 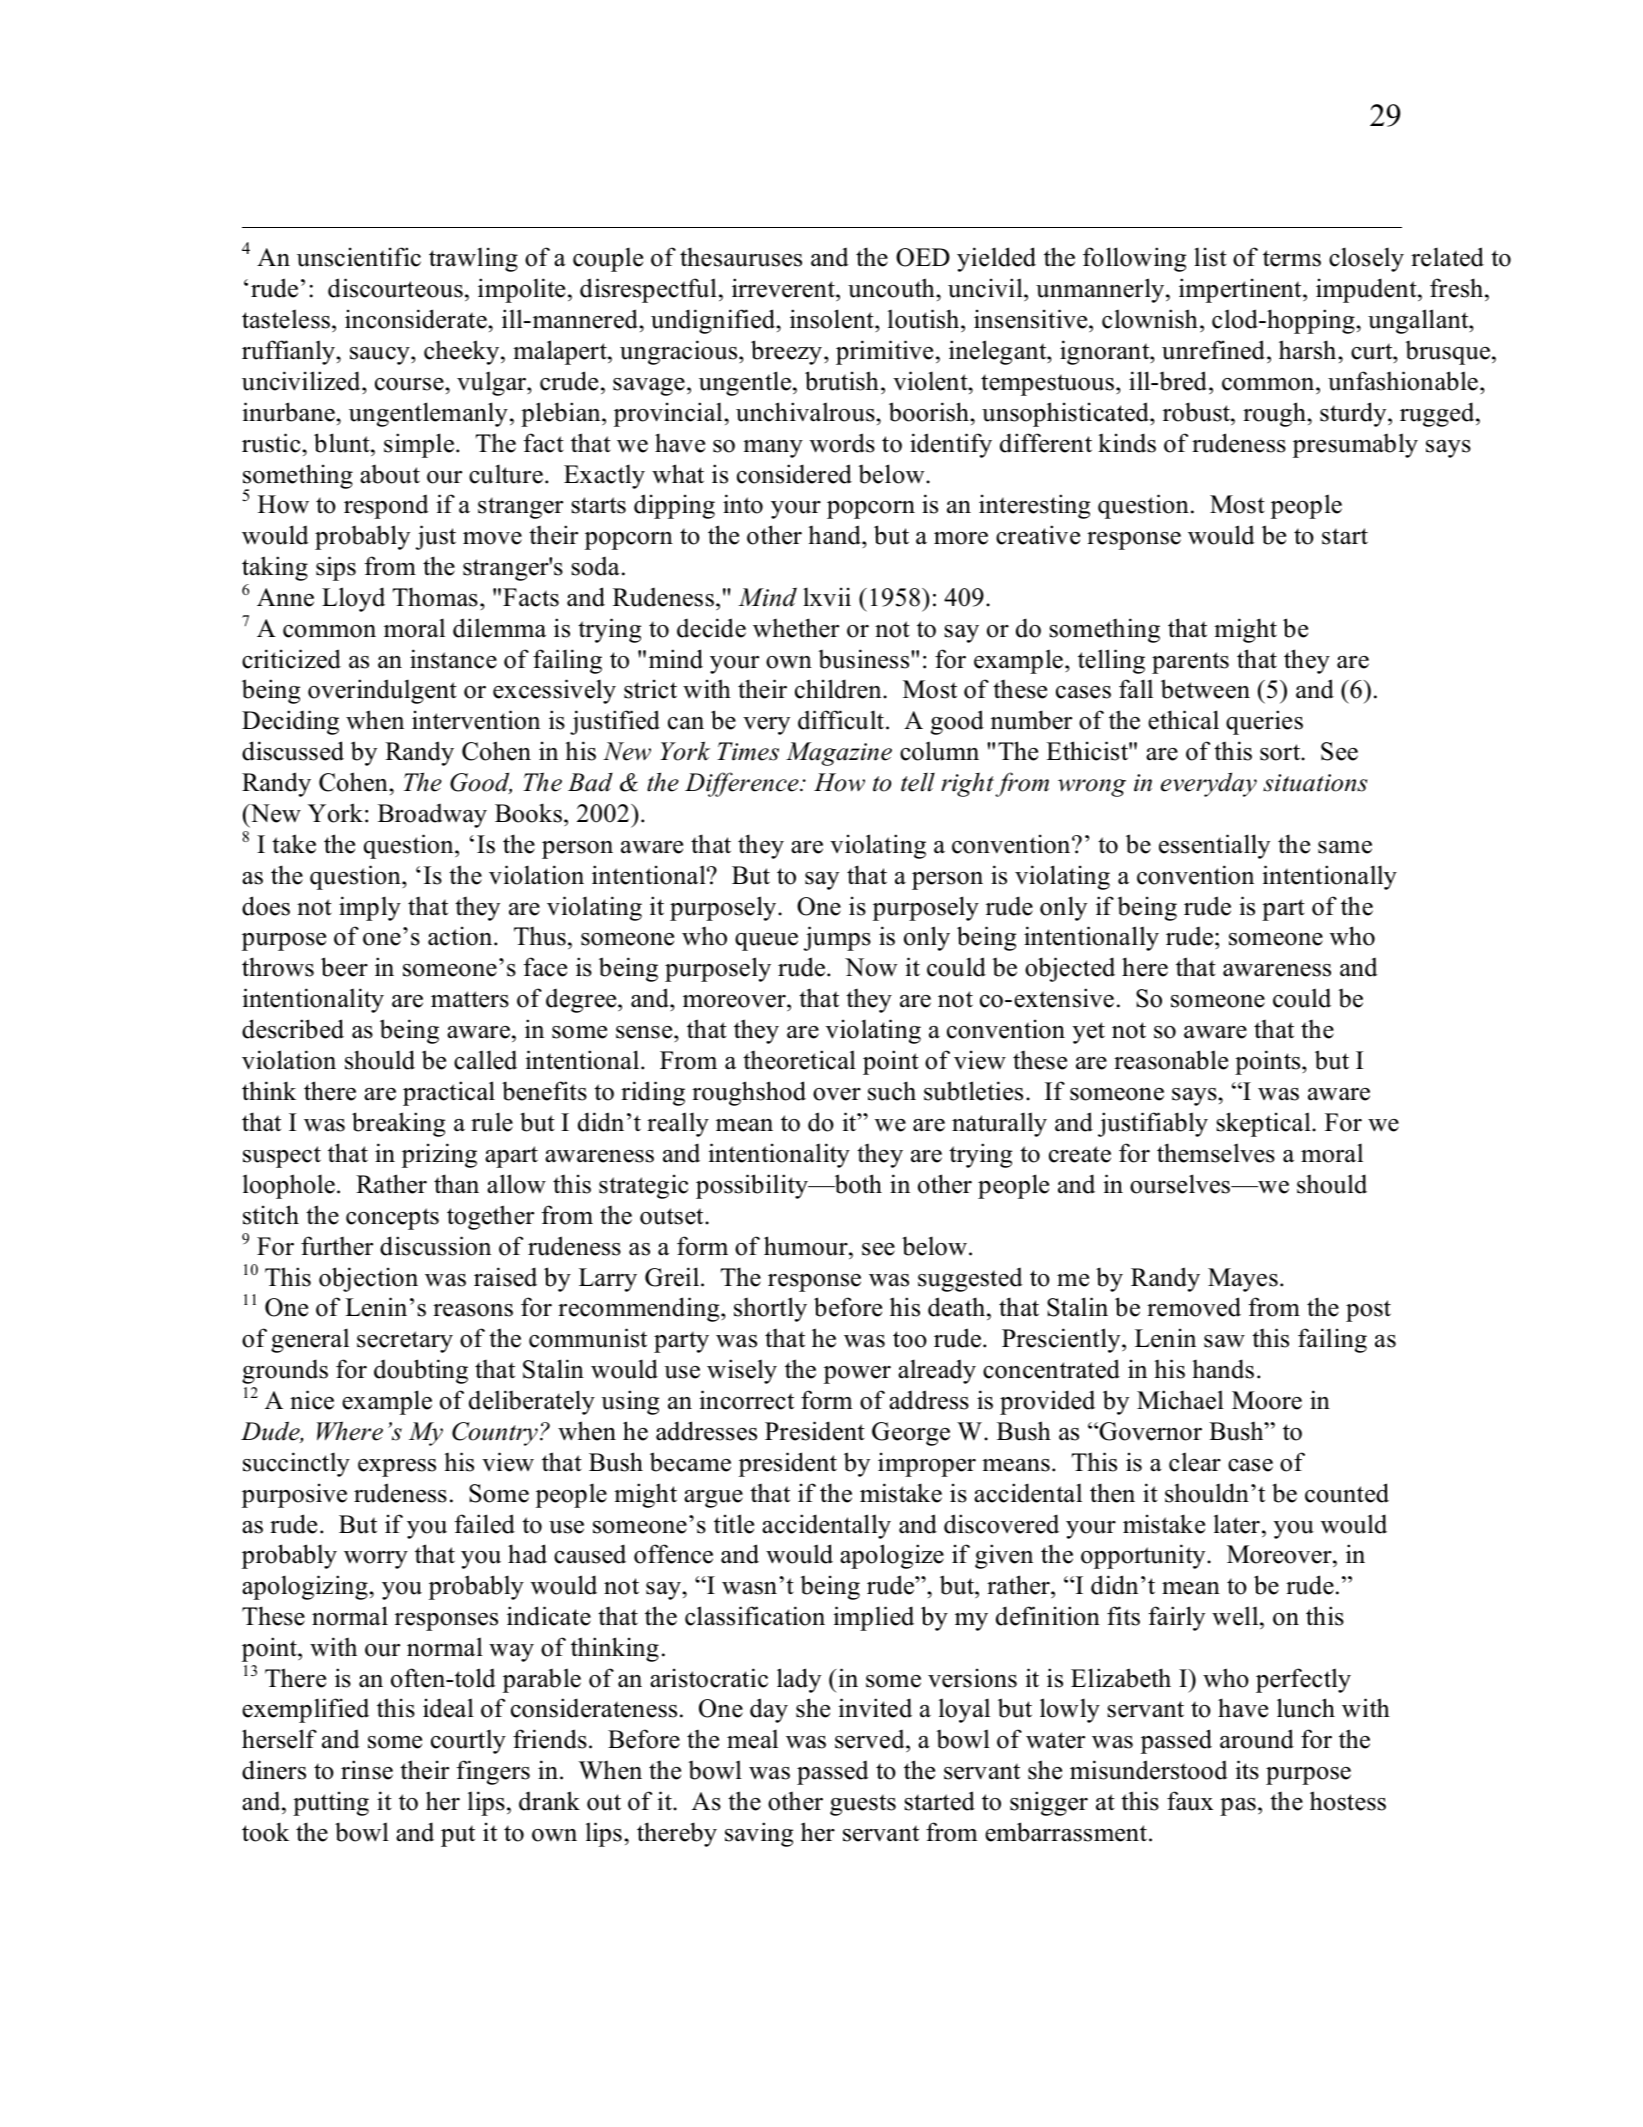 What do you see at coordinates (863, 1805) in the image?
I see `guests` at bounding box center [863, 1805].
